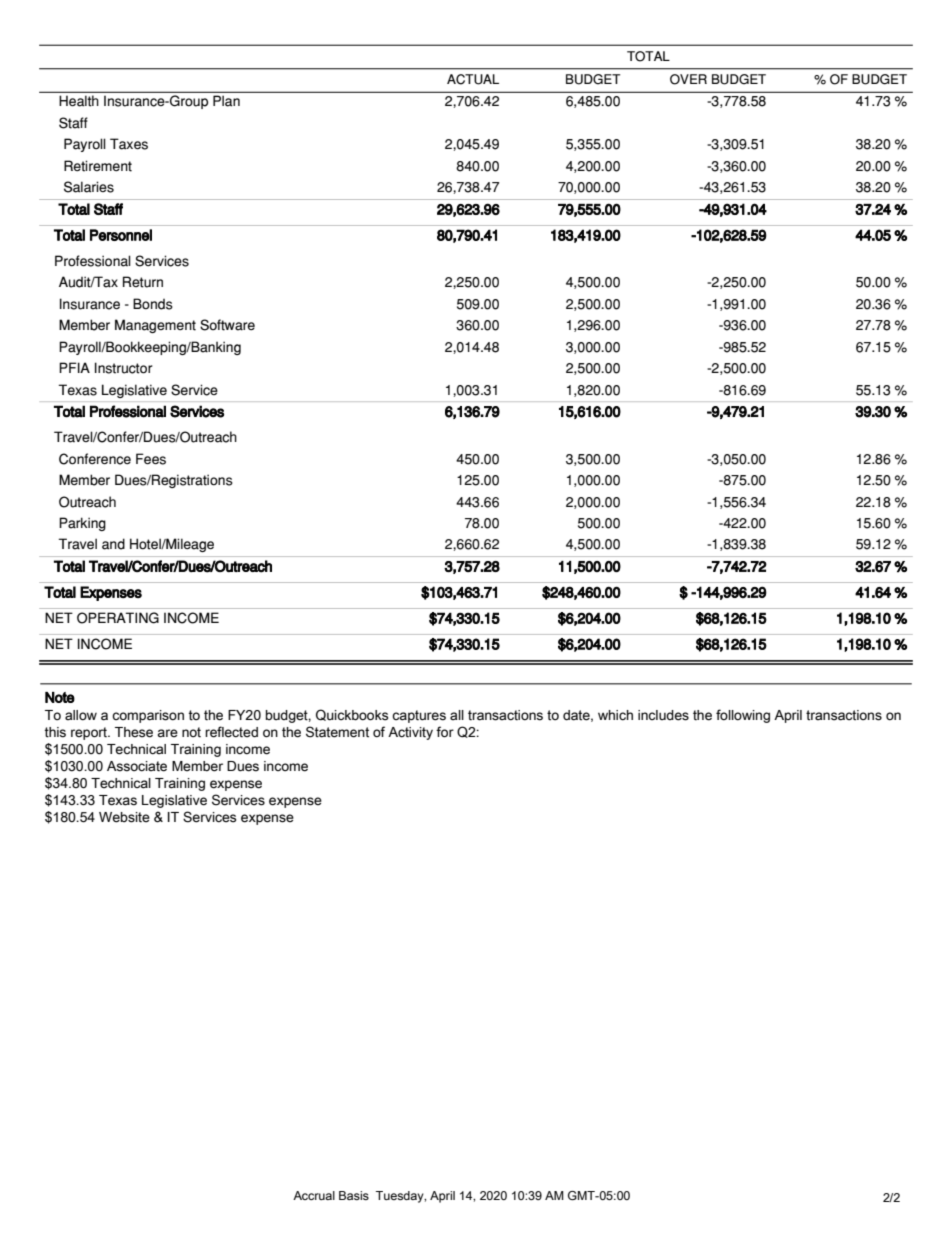 The width and height of the document is (952, 1233). Describe the element at coordinates (118, 618) in the document. I see `OPERATING` at that location.
